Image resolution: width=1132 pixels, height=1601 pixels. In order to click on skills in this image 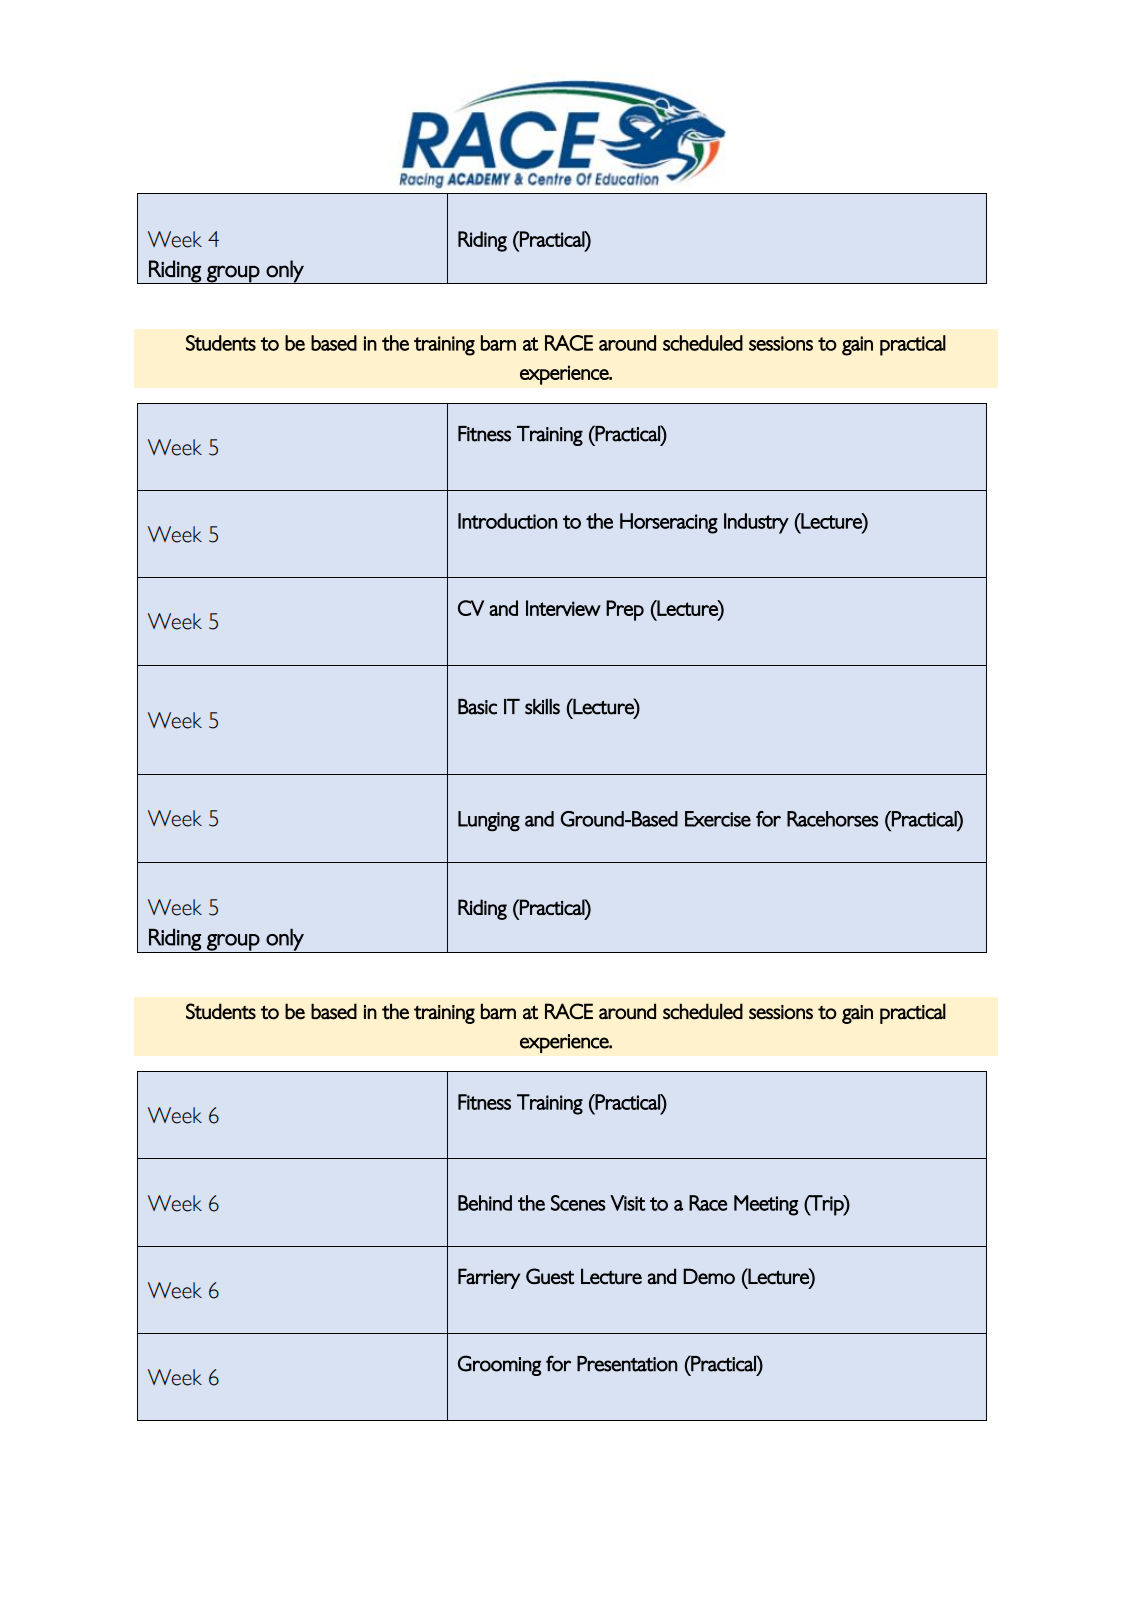, I will do `click(542, 707)`.
